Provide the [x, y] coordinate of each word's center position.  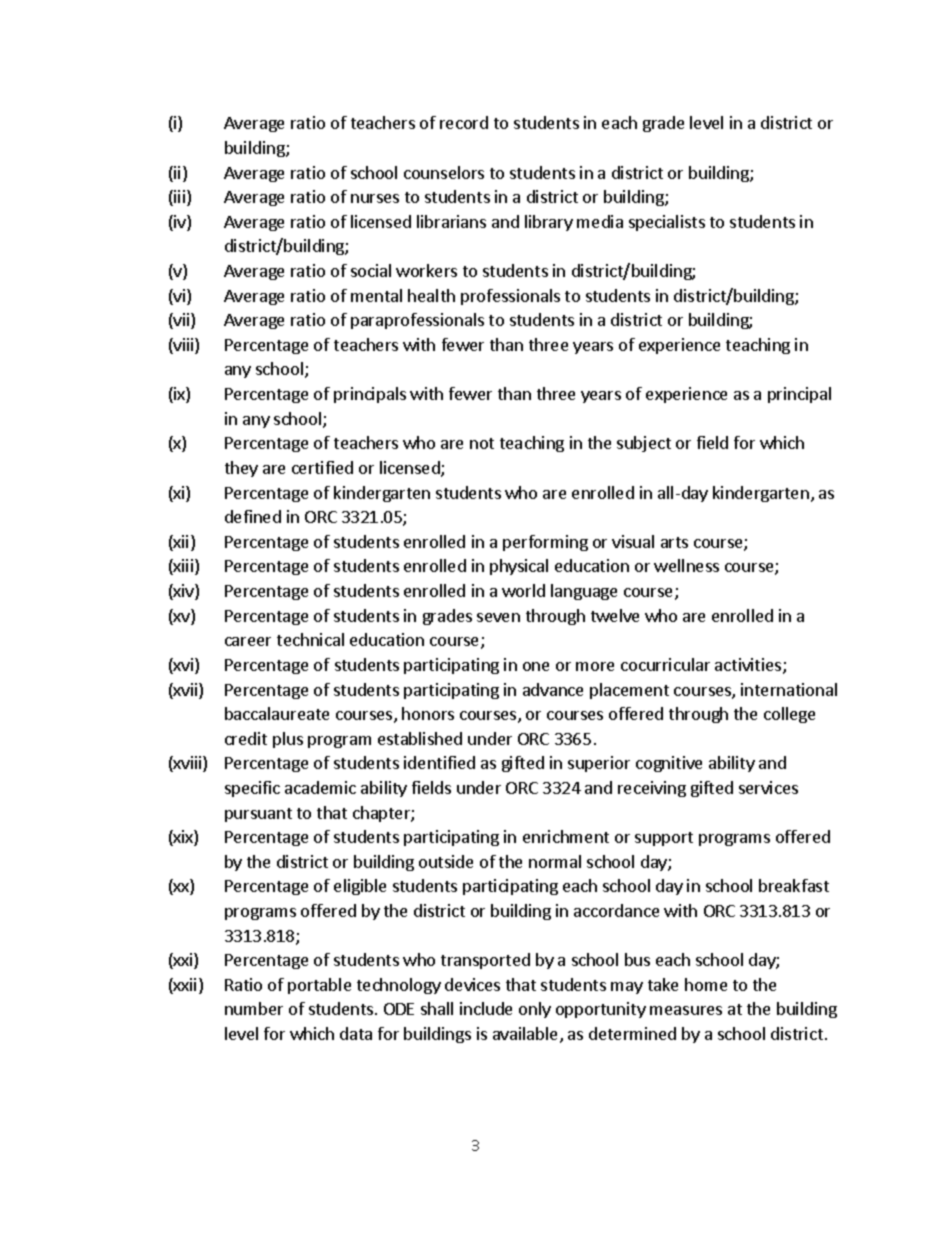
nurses [375, 198]
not [482, 443]
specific [252, 789]
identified [439, 762]
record [464, 122]
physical [519, 567]
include [486, 1008]
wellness [686, 565]
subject [644, 444]
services [768, 787]
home [706, 984]
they [241, 469]
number [254, 1008]
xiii [184, 567]
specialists [667, 223]
